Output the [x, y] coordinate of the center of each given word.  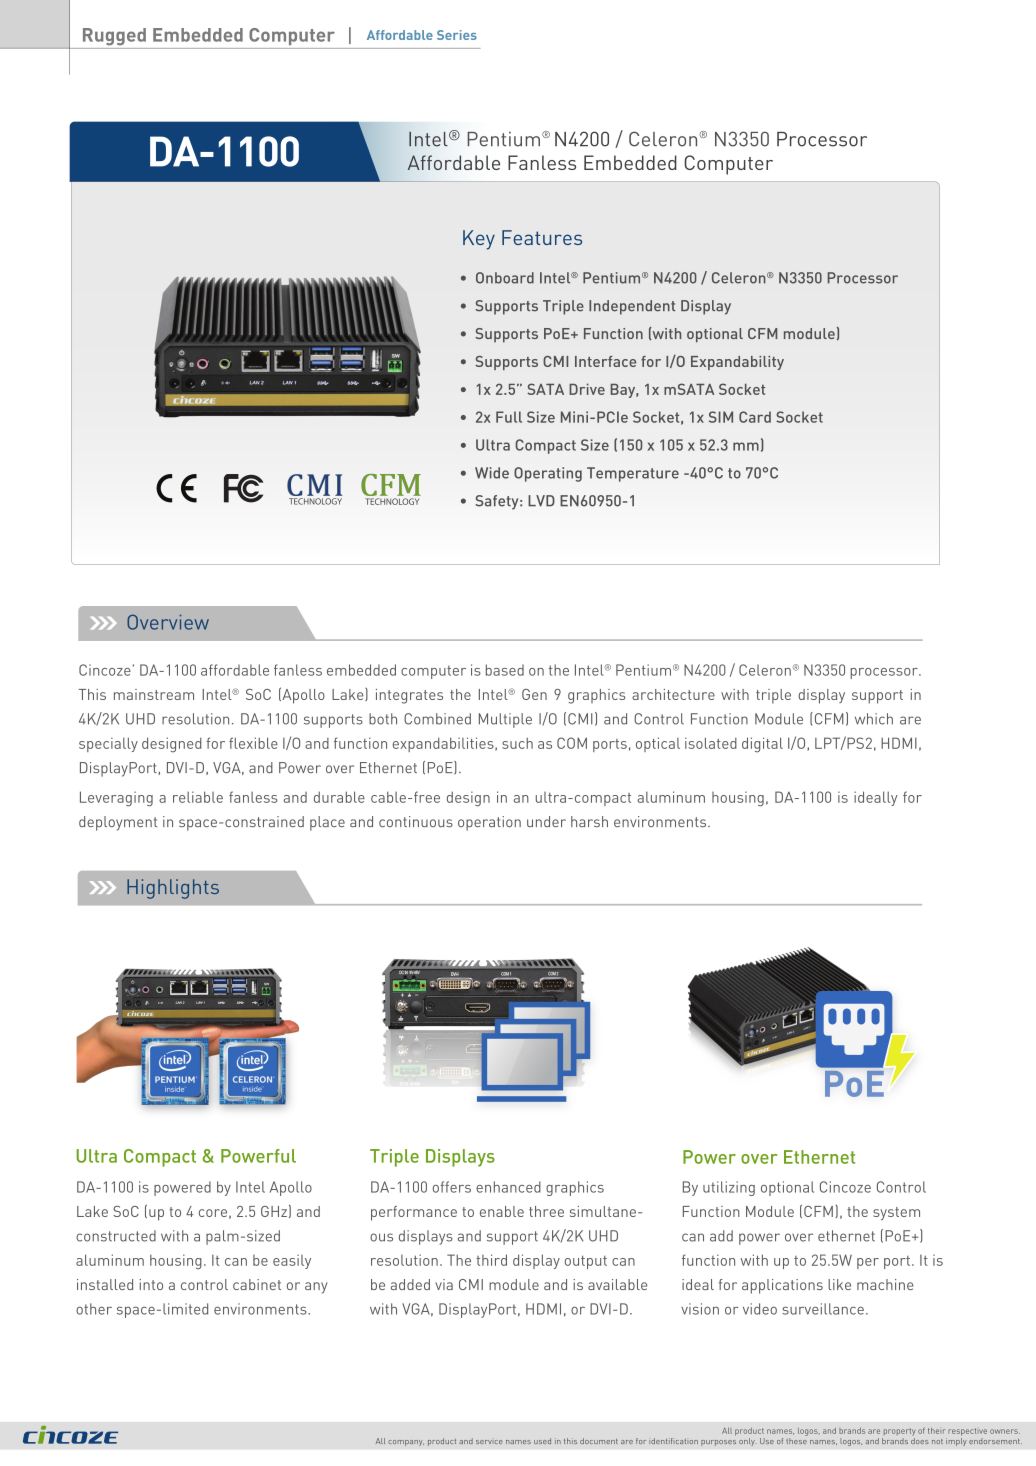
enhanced [508, 1187]
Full [509, 417]
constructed [116, 1236]
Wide [492, 473]
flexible [253, 743]
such [517, 743]
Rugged [114, 37]
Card [755, 417]
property [899, 1432]
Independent [632, 307]
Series [457, 35]
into [151, 1284]
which [874, 719]
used [542, 1441]
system [896, 1214]
